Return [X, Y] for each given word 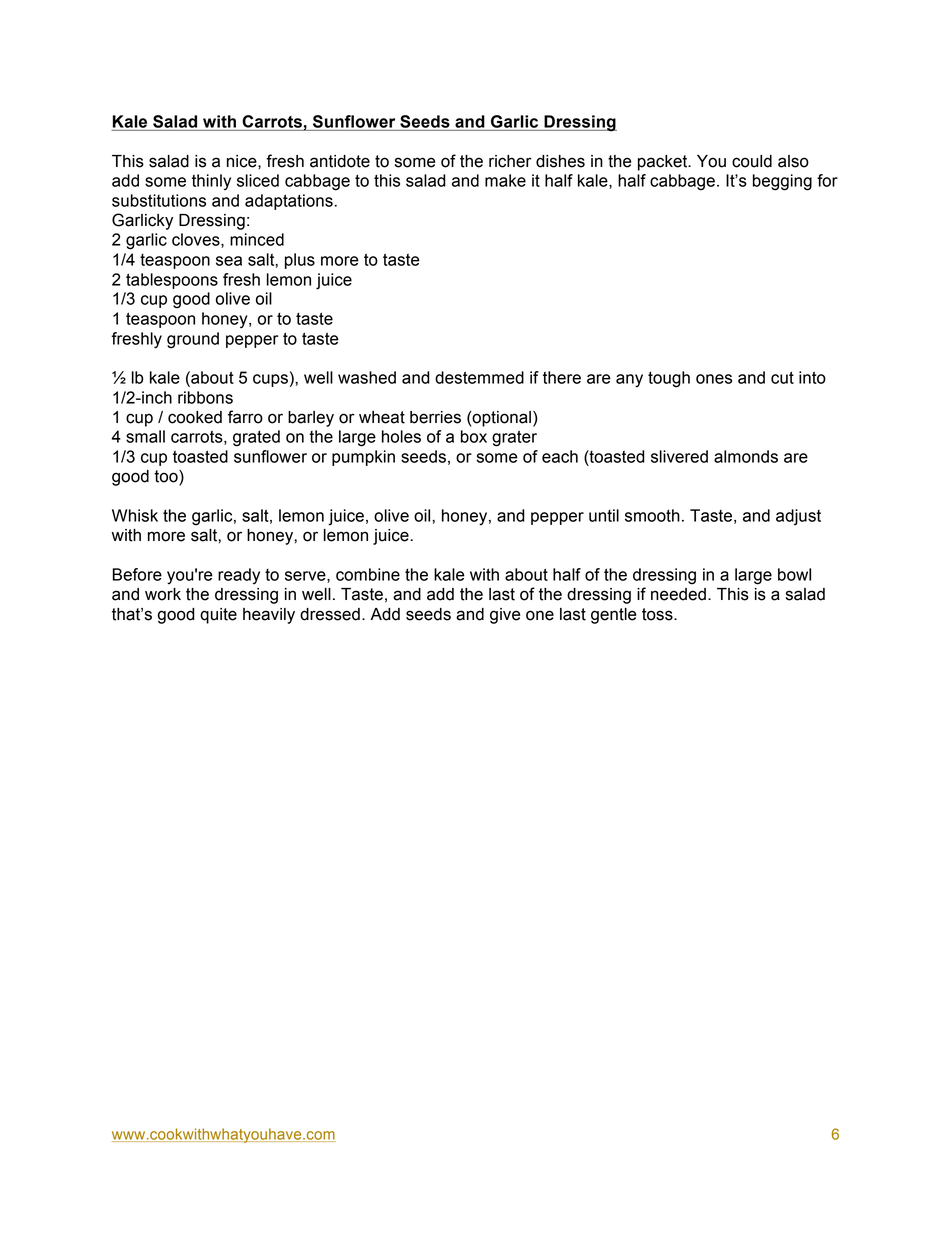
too [167, 477]
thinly [211, 182]
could [752, 161]
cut [782, 377]
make [505, 180]
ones [714, 379]
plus [300, 261]
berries [435, 417]
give [505, 616]
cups [270, 380]
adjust [798, 517]
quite [218, 616]
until [604, 515]
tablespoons [172, 281]
